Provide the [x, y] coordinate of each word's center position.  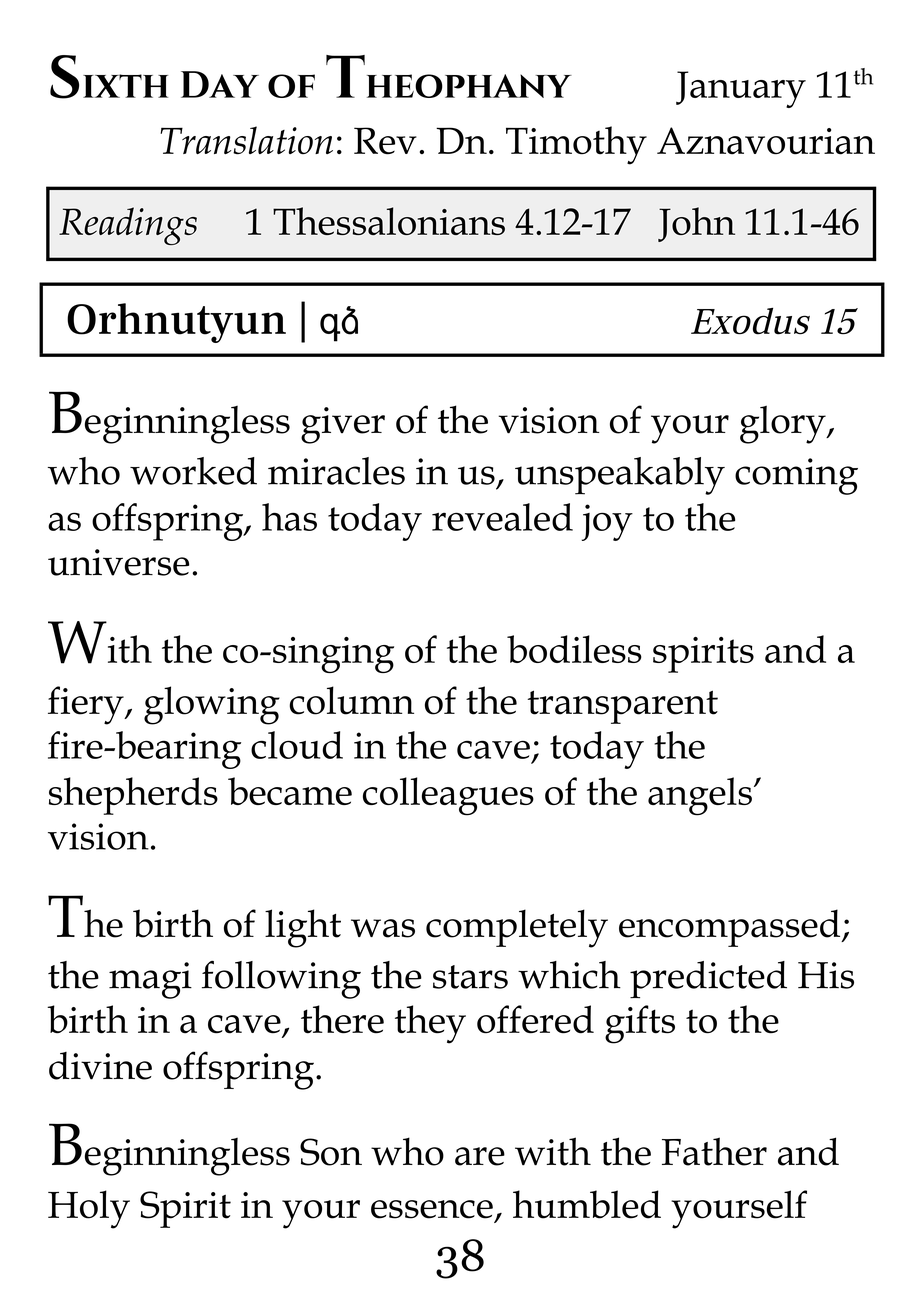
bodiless [574, 649]
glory [784, 424]
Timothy [576, 145]
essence [432, 1209]
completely [517, 928]
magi [150, 980]
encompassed [731, 928]
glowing [212, 705]
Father [714, 1151]
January [741, 89]
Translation [246, 140]
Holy [89, 1209]
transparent [622, 707]
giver [343, 425]
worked [193, 471]
